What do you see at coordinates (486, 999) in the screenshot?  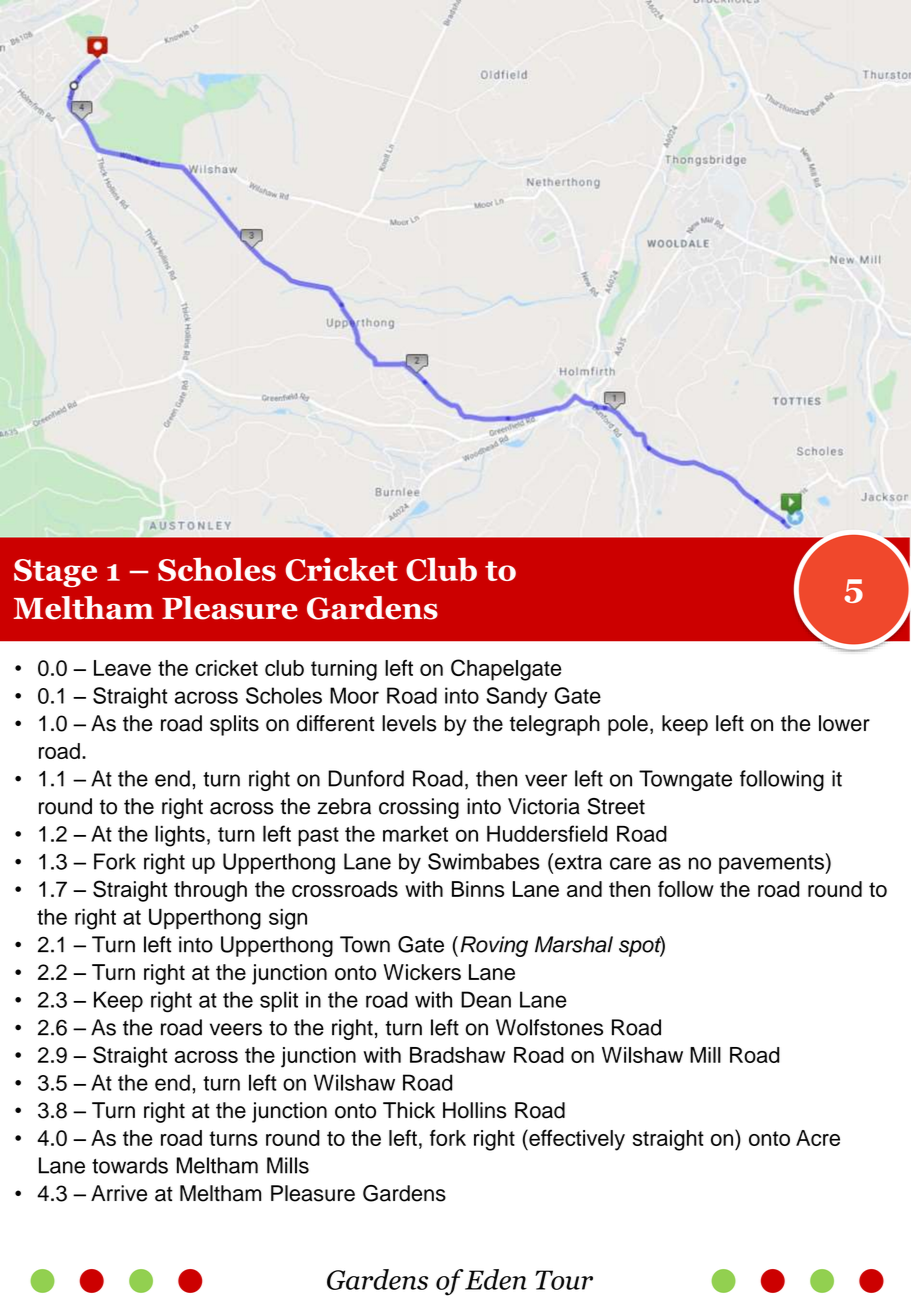 I see `Dean` at bounding box center [486, 999].
